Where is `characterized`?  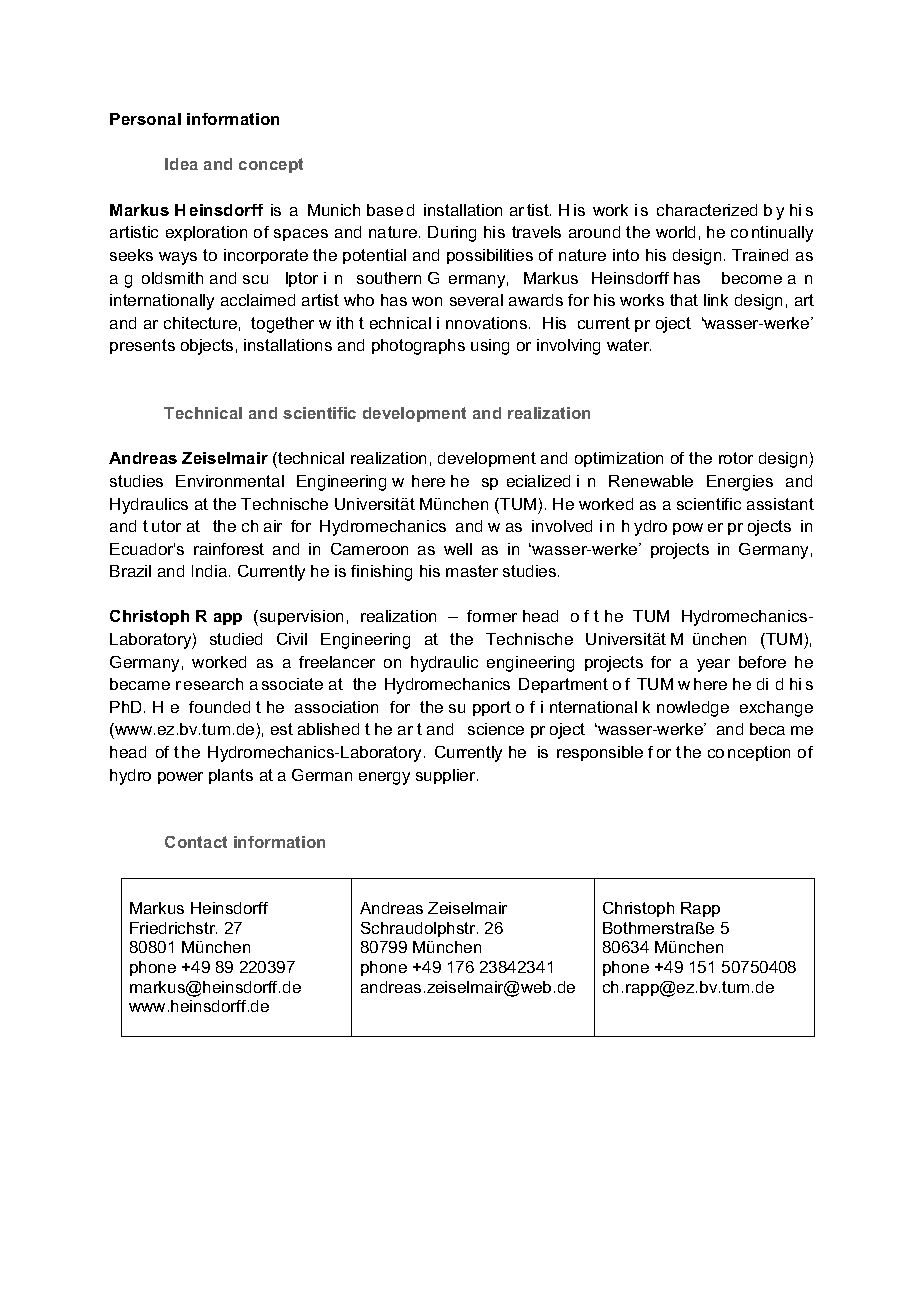 characterized is located at coordinates (707, 210).
